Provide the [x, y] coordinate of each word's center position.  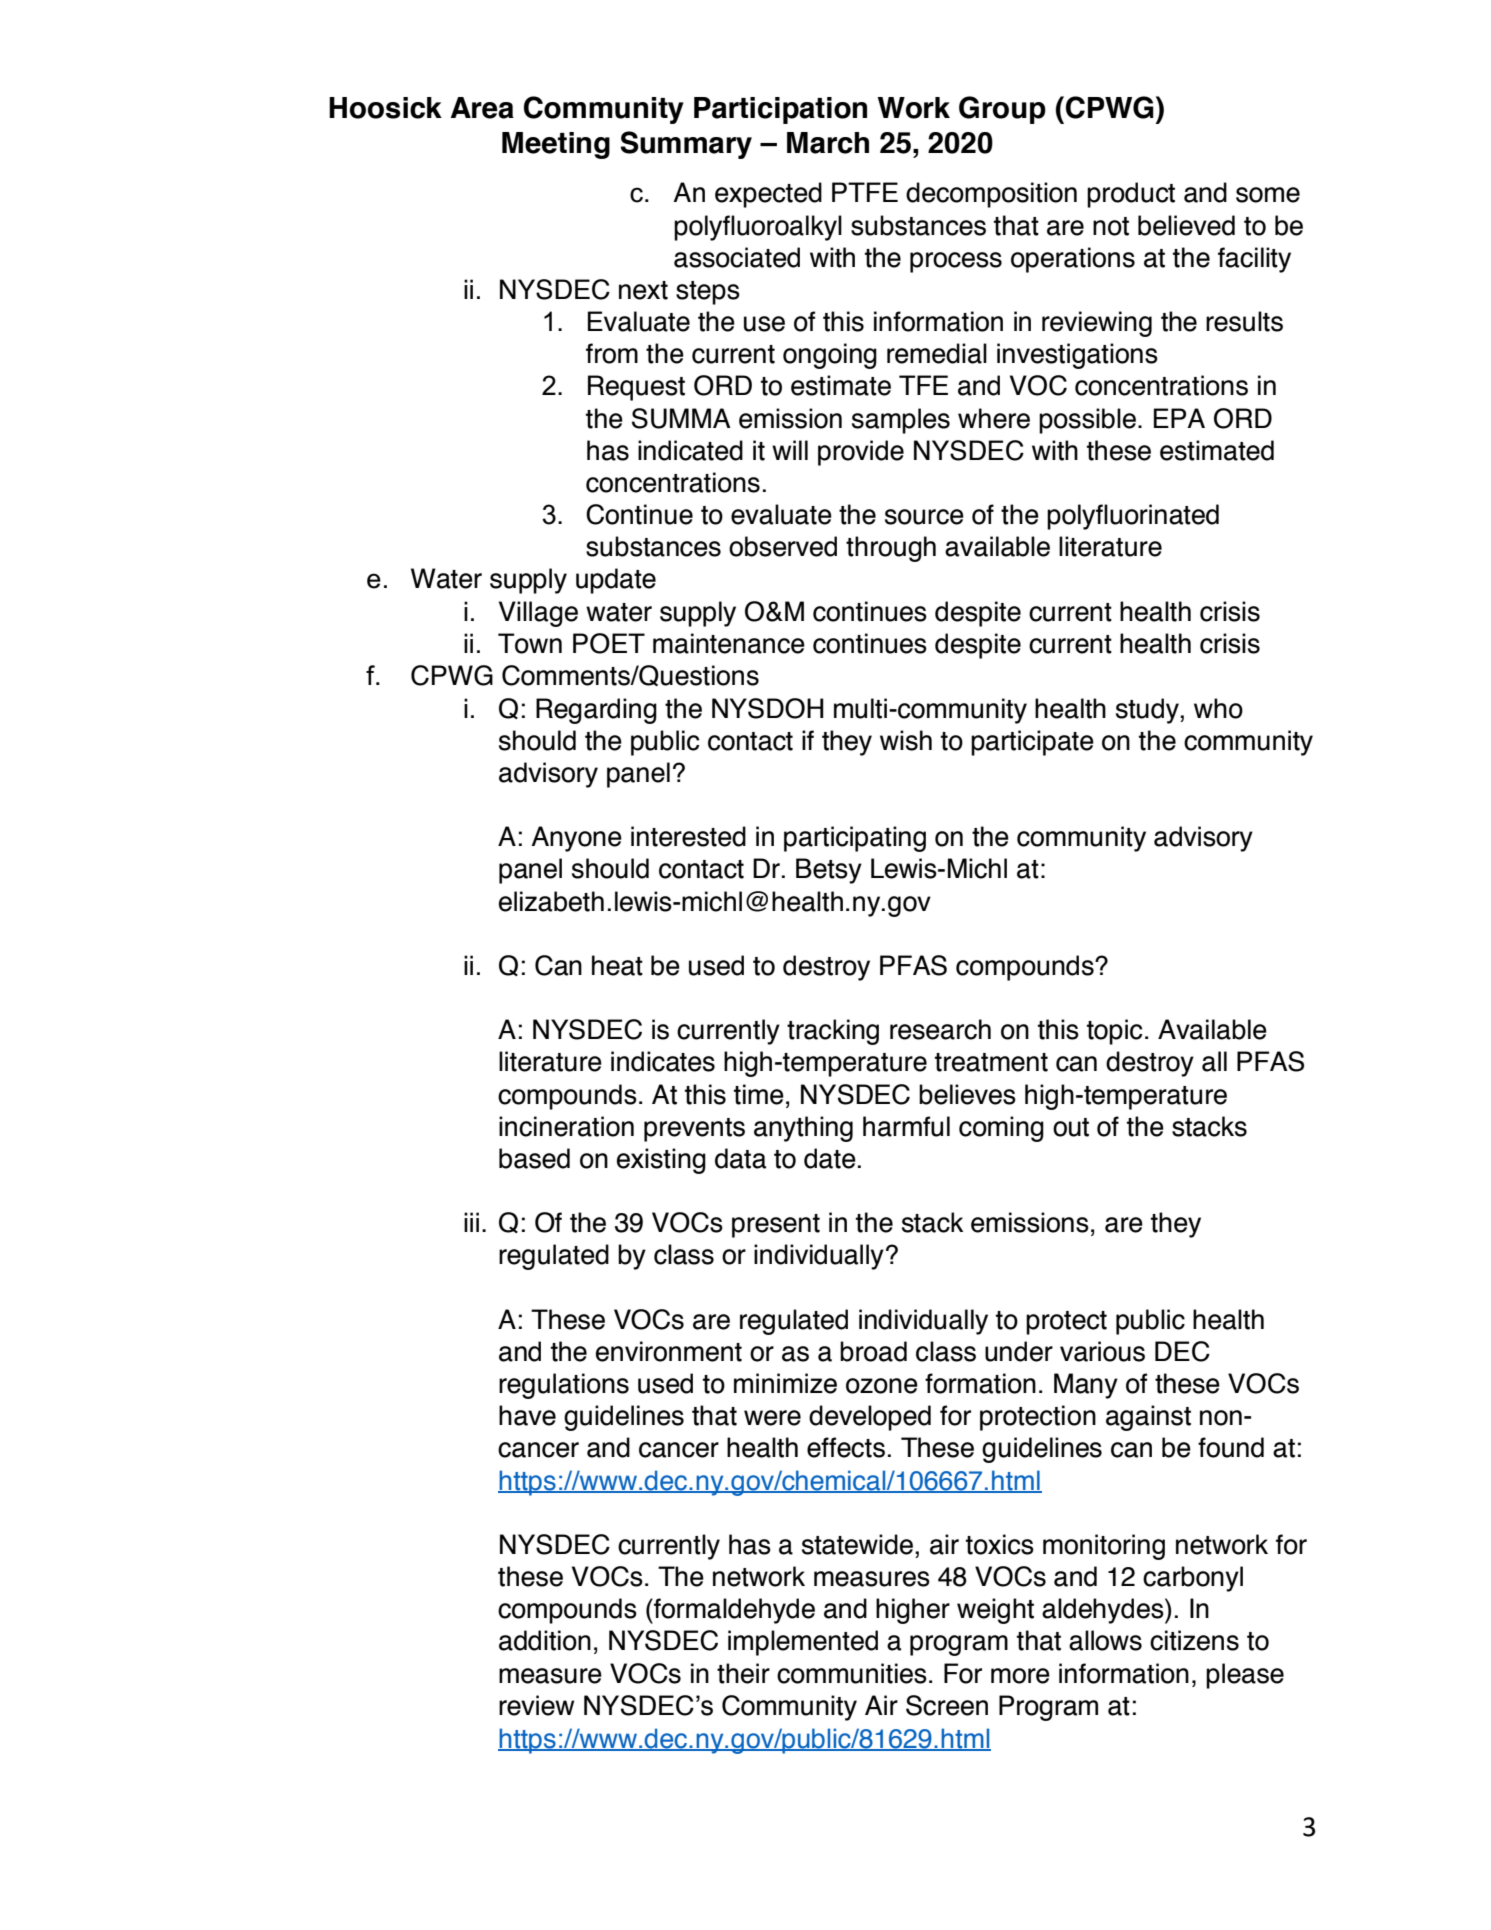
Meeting [556, 145]
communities [852, 1673]
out [1071, 1127]
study [1148, 711]
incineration [566, 1126]
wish [906, 740]
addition [545, 1640]
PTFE [865, 192]
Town [530, 643]
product [1131, 195]
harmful [906, 1126]
